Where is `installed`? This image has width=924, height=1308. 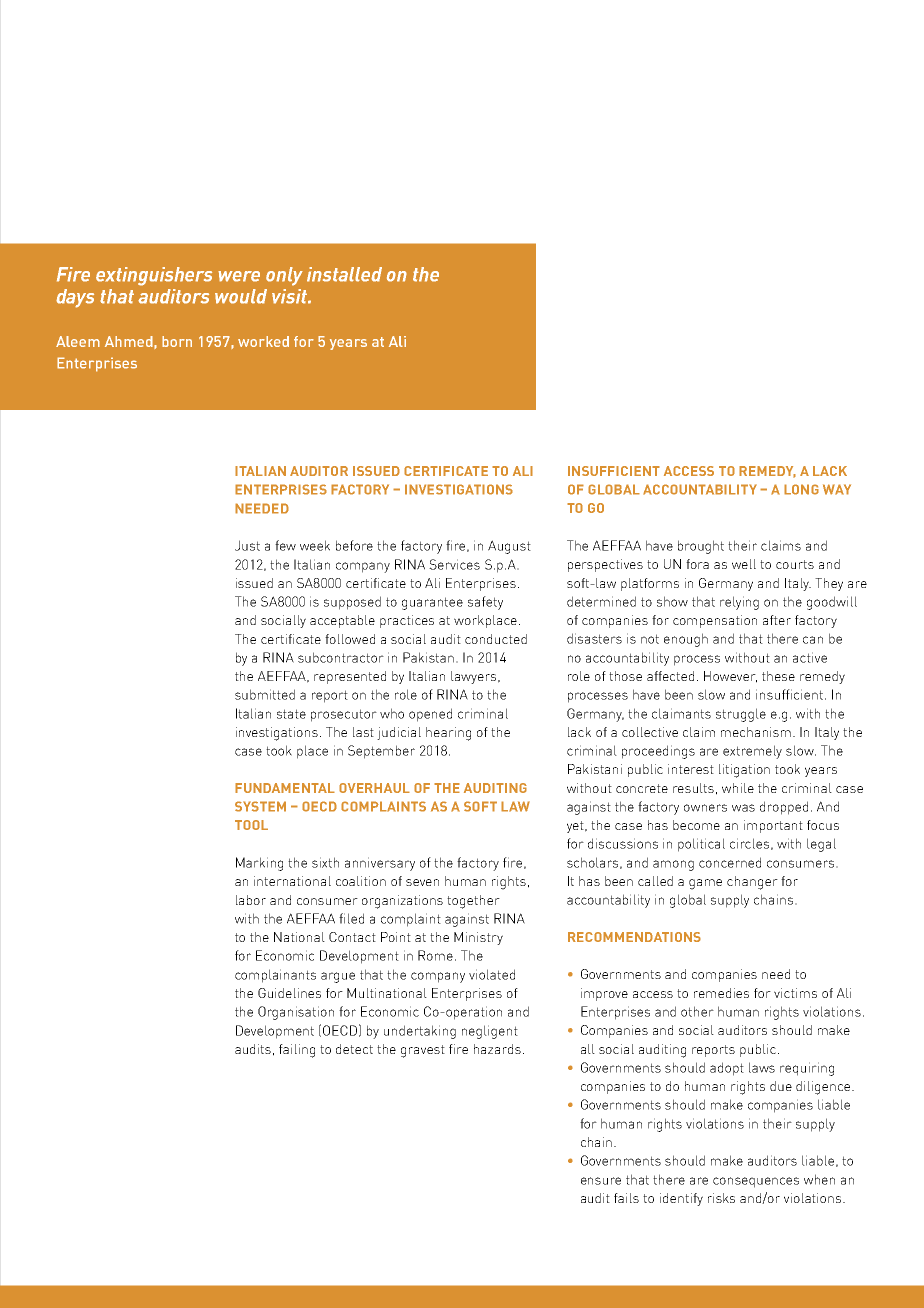 installed is located at coordinates (344, 274).
